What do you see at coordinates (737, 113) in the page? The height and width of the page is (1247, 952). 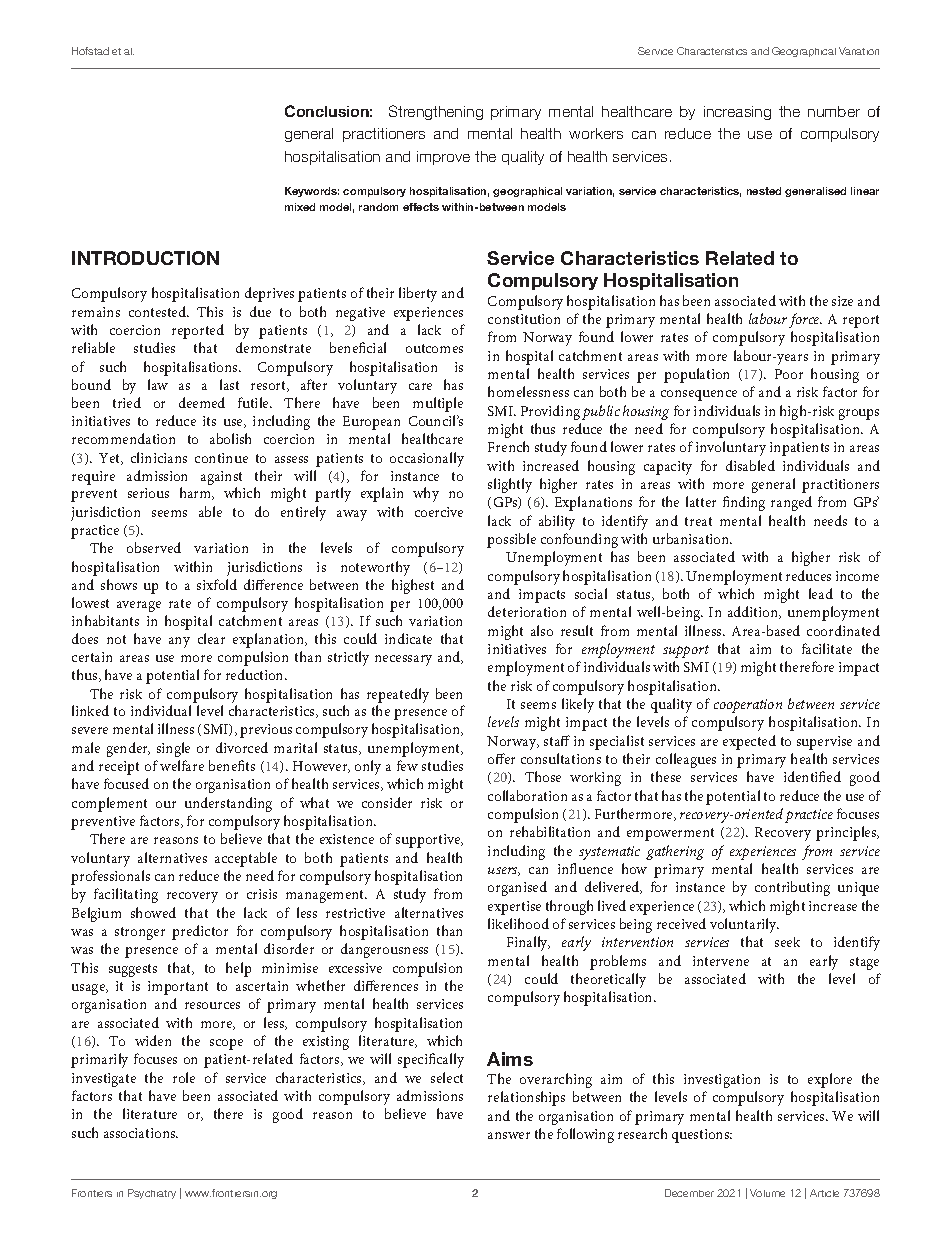 I see `increasing` at bounding box center [737, 113].
